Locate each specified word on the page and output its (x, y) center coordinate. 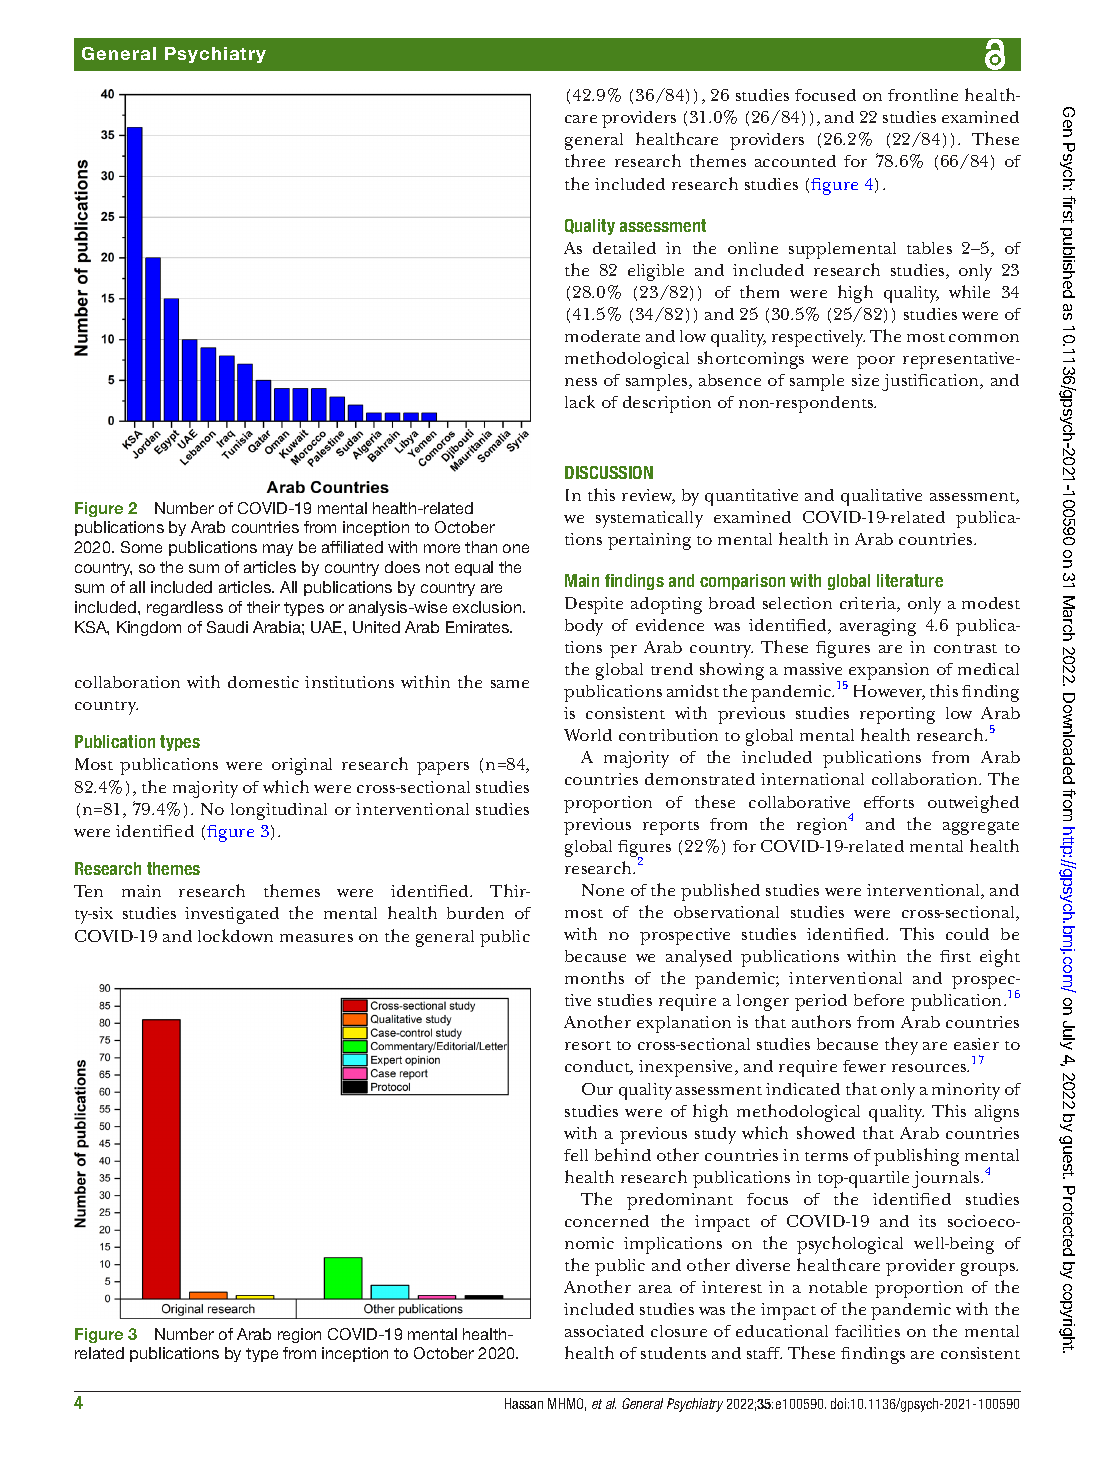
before (879, 1000)
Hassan (524, 1403)
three (585, 160)
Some (141, 547)
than (481, 547)
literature (910, 580)
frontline (923, 95)
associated (604, 1331)
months (594, 977)
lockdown (235, 935)
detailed (624, 248)
